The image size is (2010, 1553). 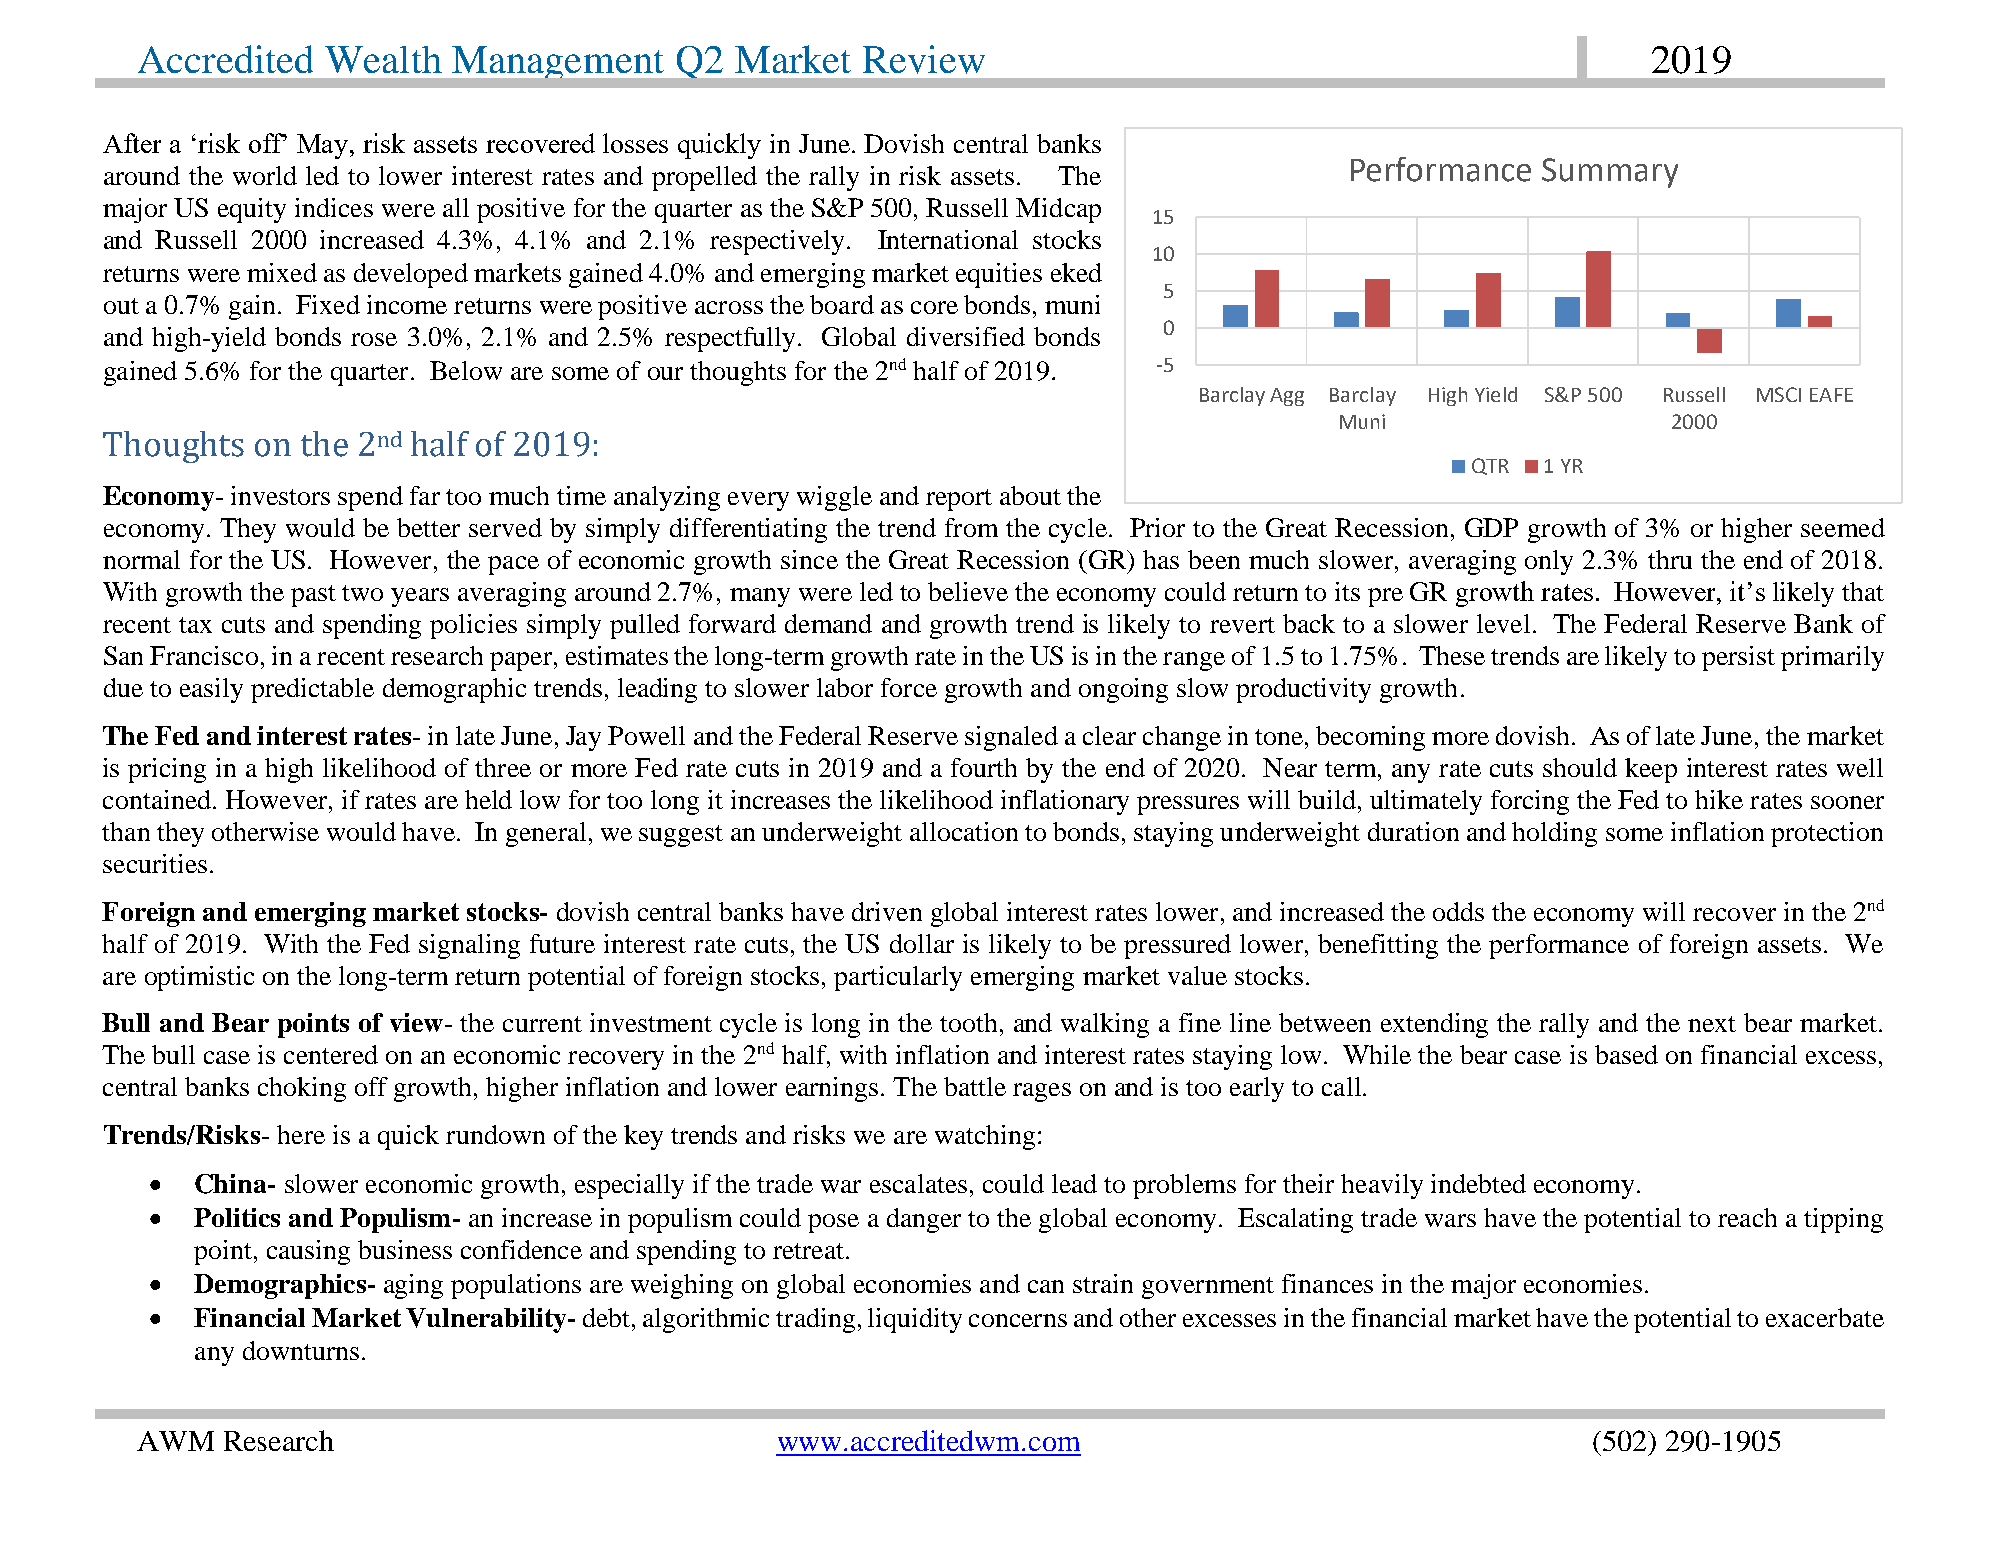 What do you see at coordinates (312, 690) in the screenshot?
I see `predictable` at bounding box center [312, 690].
